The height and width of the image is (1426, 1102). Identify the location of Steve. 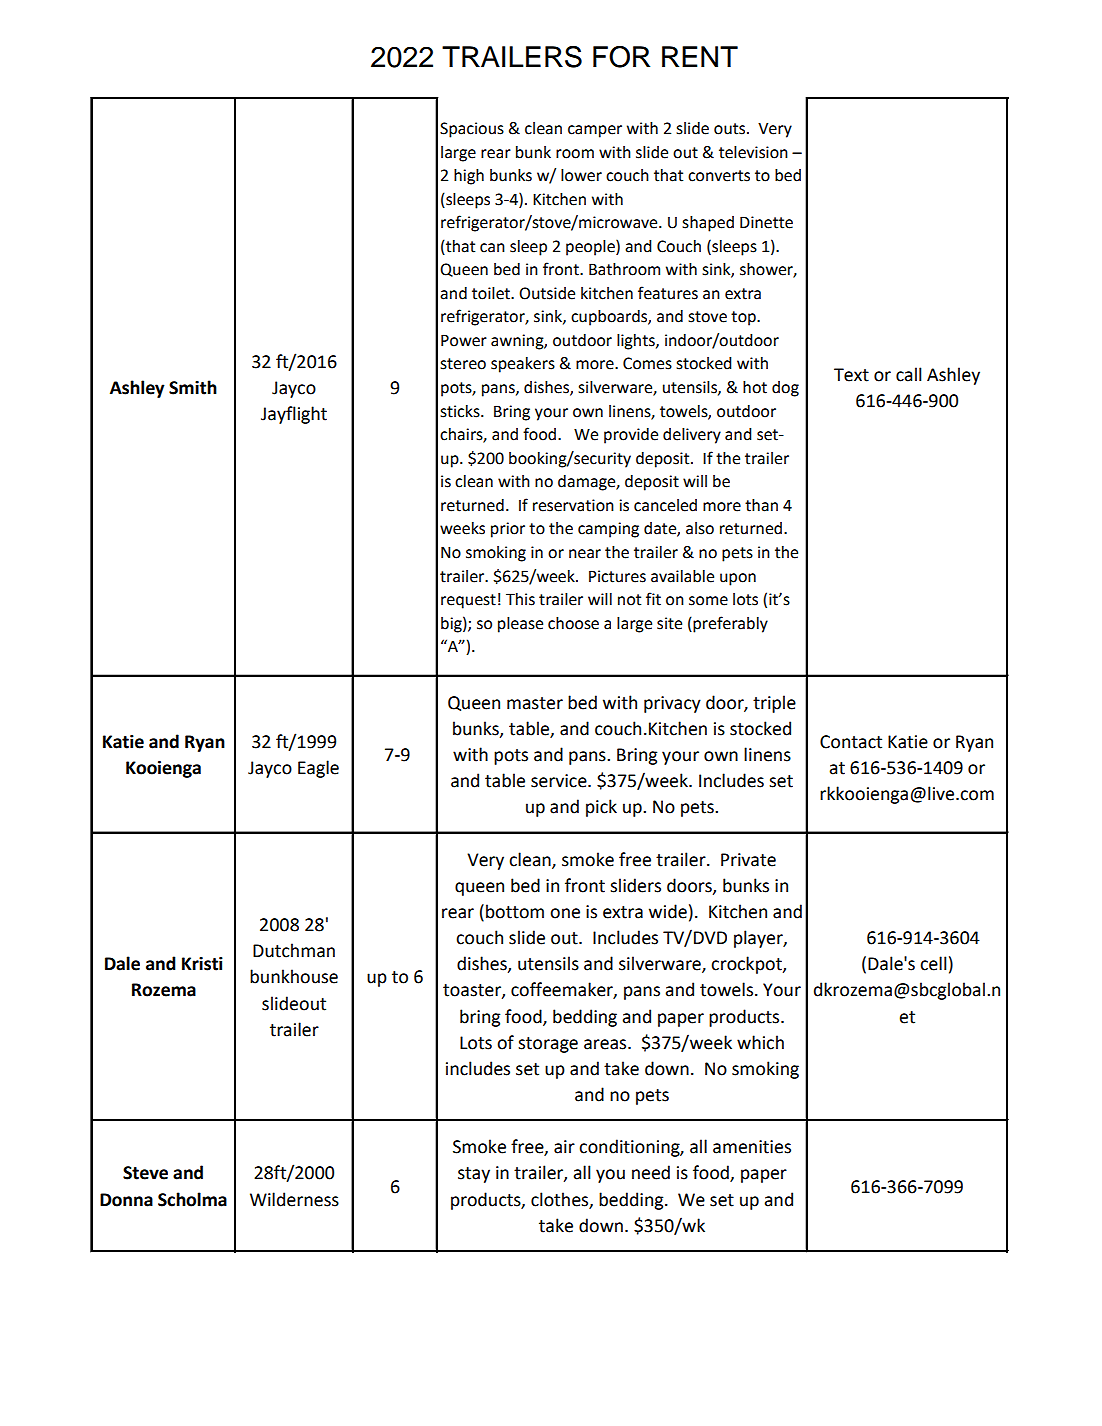
(145, 1173).
